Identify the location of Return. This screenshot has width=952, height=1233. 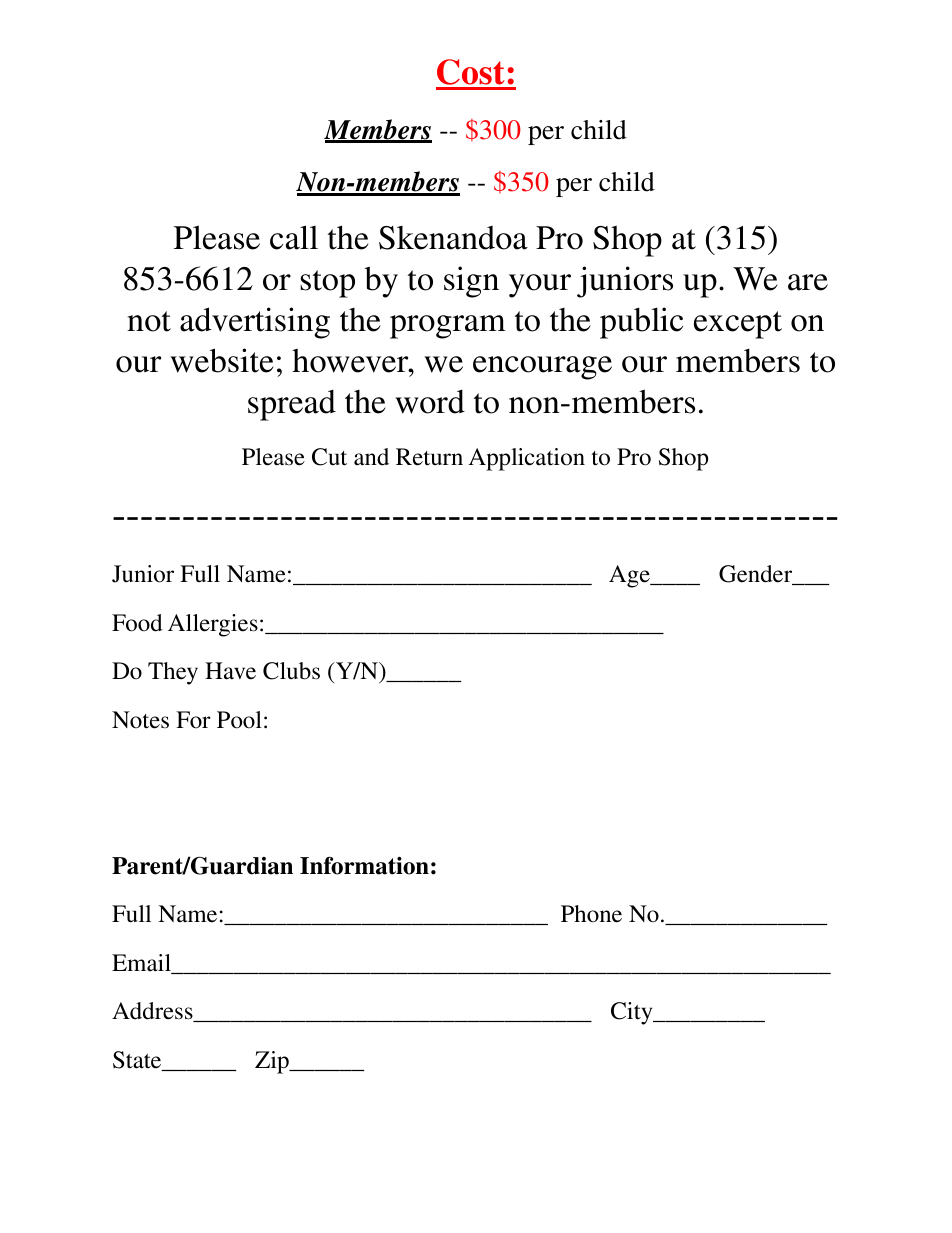
(429, 457).
